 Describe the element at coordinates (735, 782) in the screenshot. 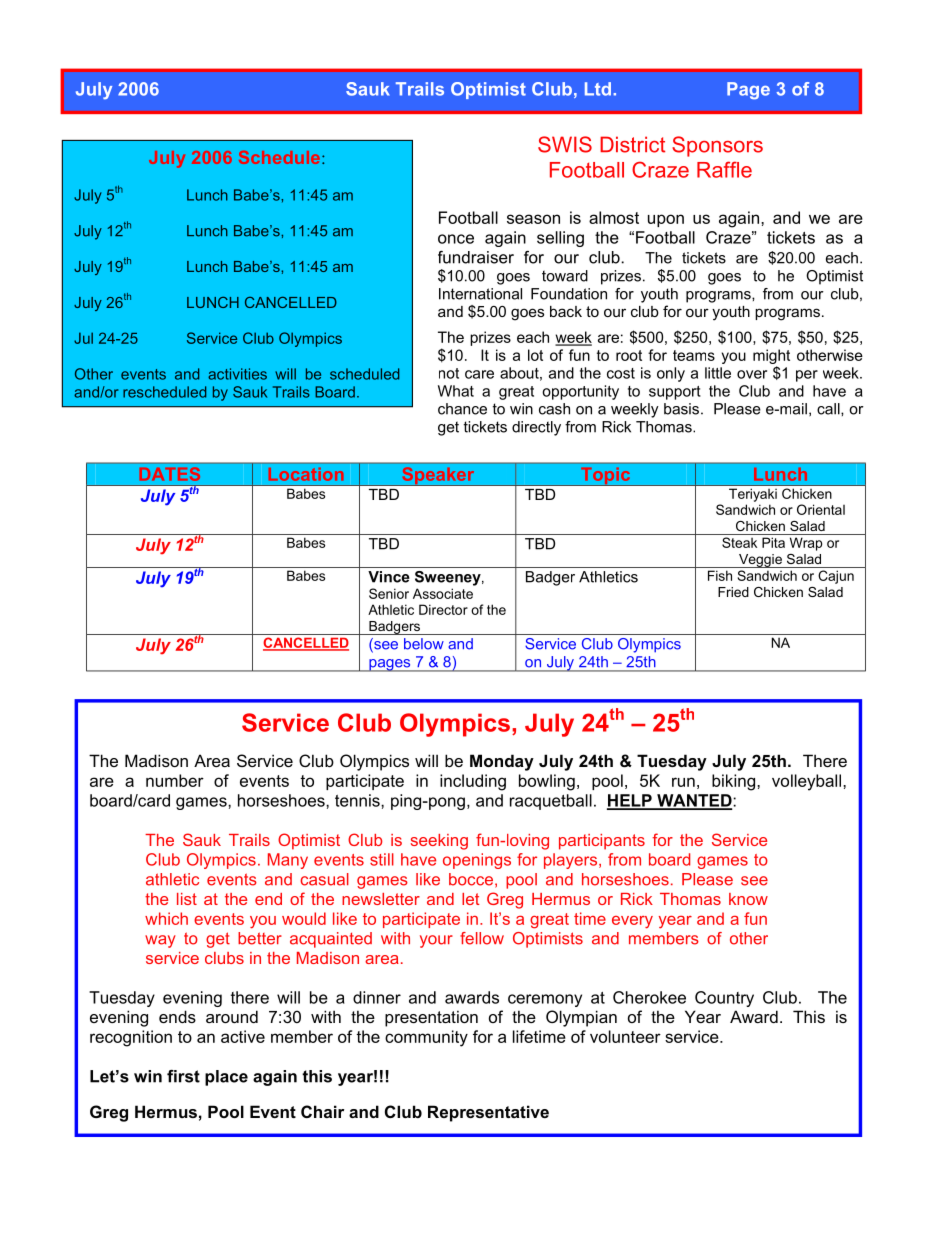

I see `biking` at that location.
